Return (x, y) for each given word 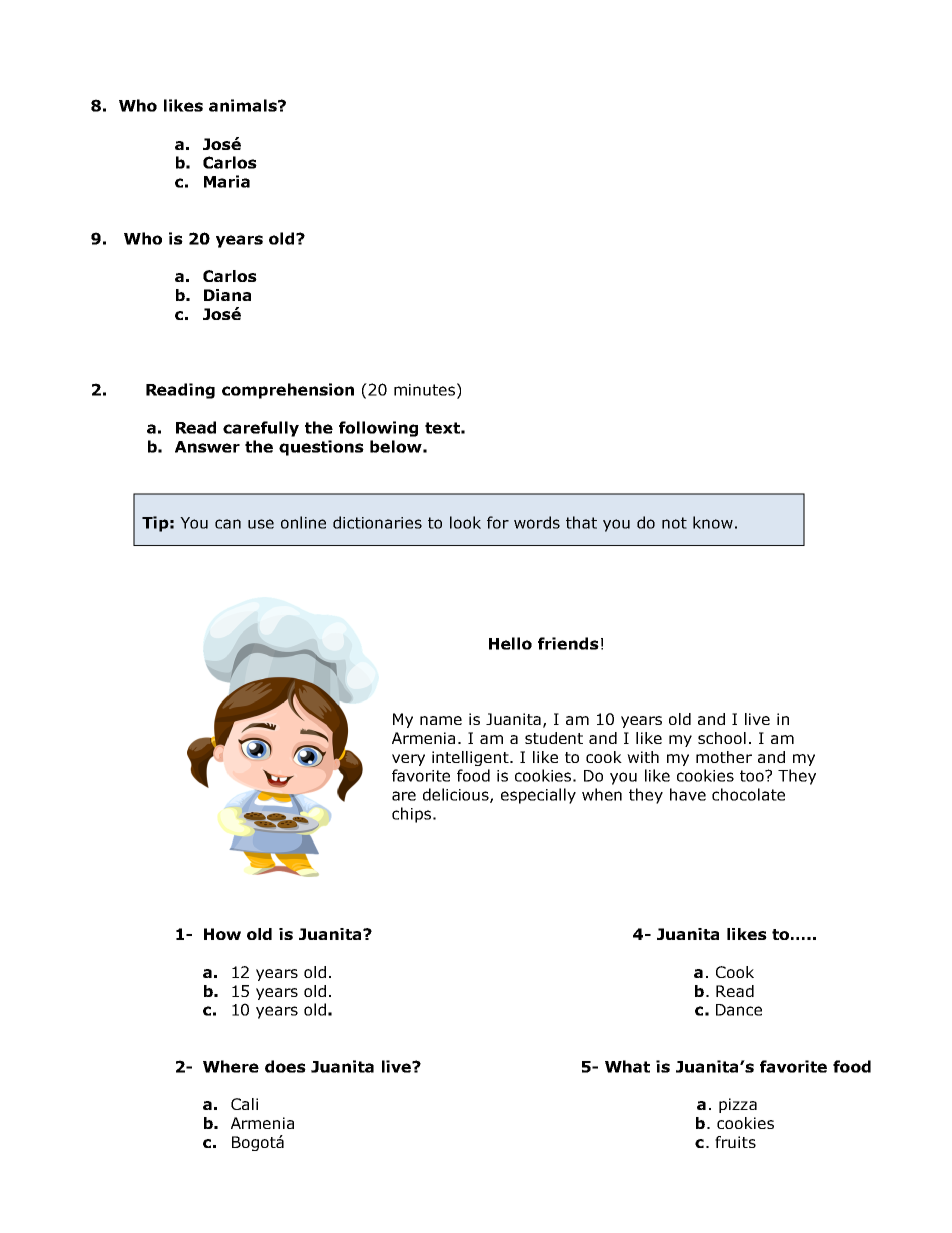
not (674, 523)
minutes (424, 390)
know (713, 522)
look (465, 522)
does (285, 1066)
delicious (457, 795)
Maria (227, 181)
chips (413, 815)
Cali (244, 1104)
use (261, 524)
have (688, 794)
